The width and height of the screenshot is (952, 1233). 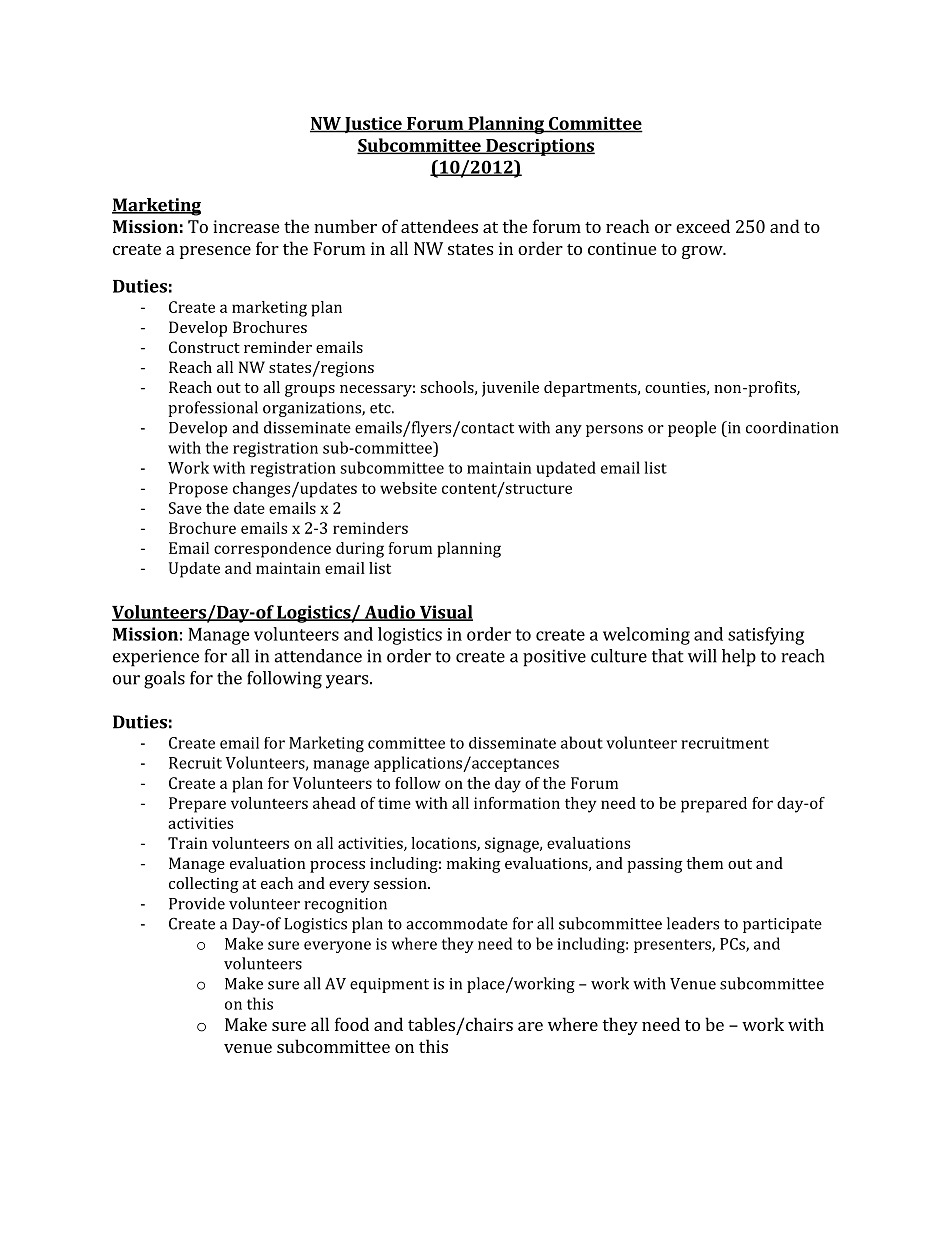 I want to click on increase, so click(x=246, y=226).
